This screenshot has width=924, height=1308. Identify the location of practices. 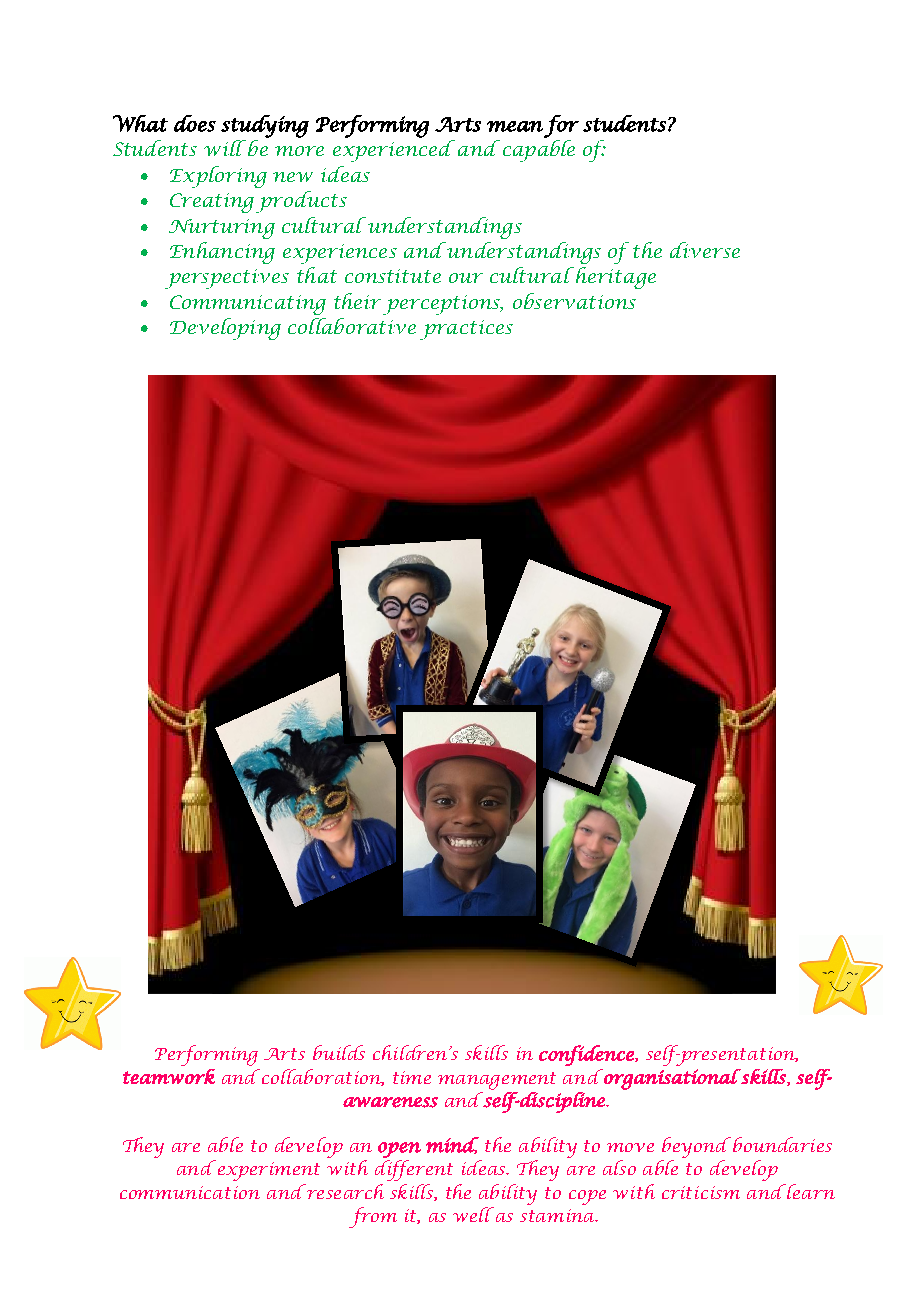
(466, 330).
